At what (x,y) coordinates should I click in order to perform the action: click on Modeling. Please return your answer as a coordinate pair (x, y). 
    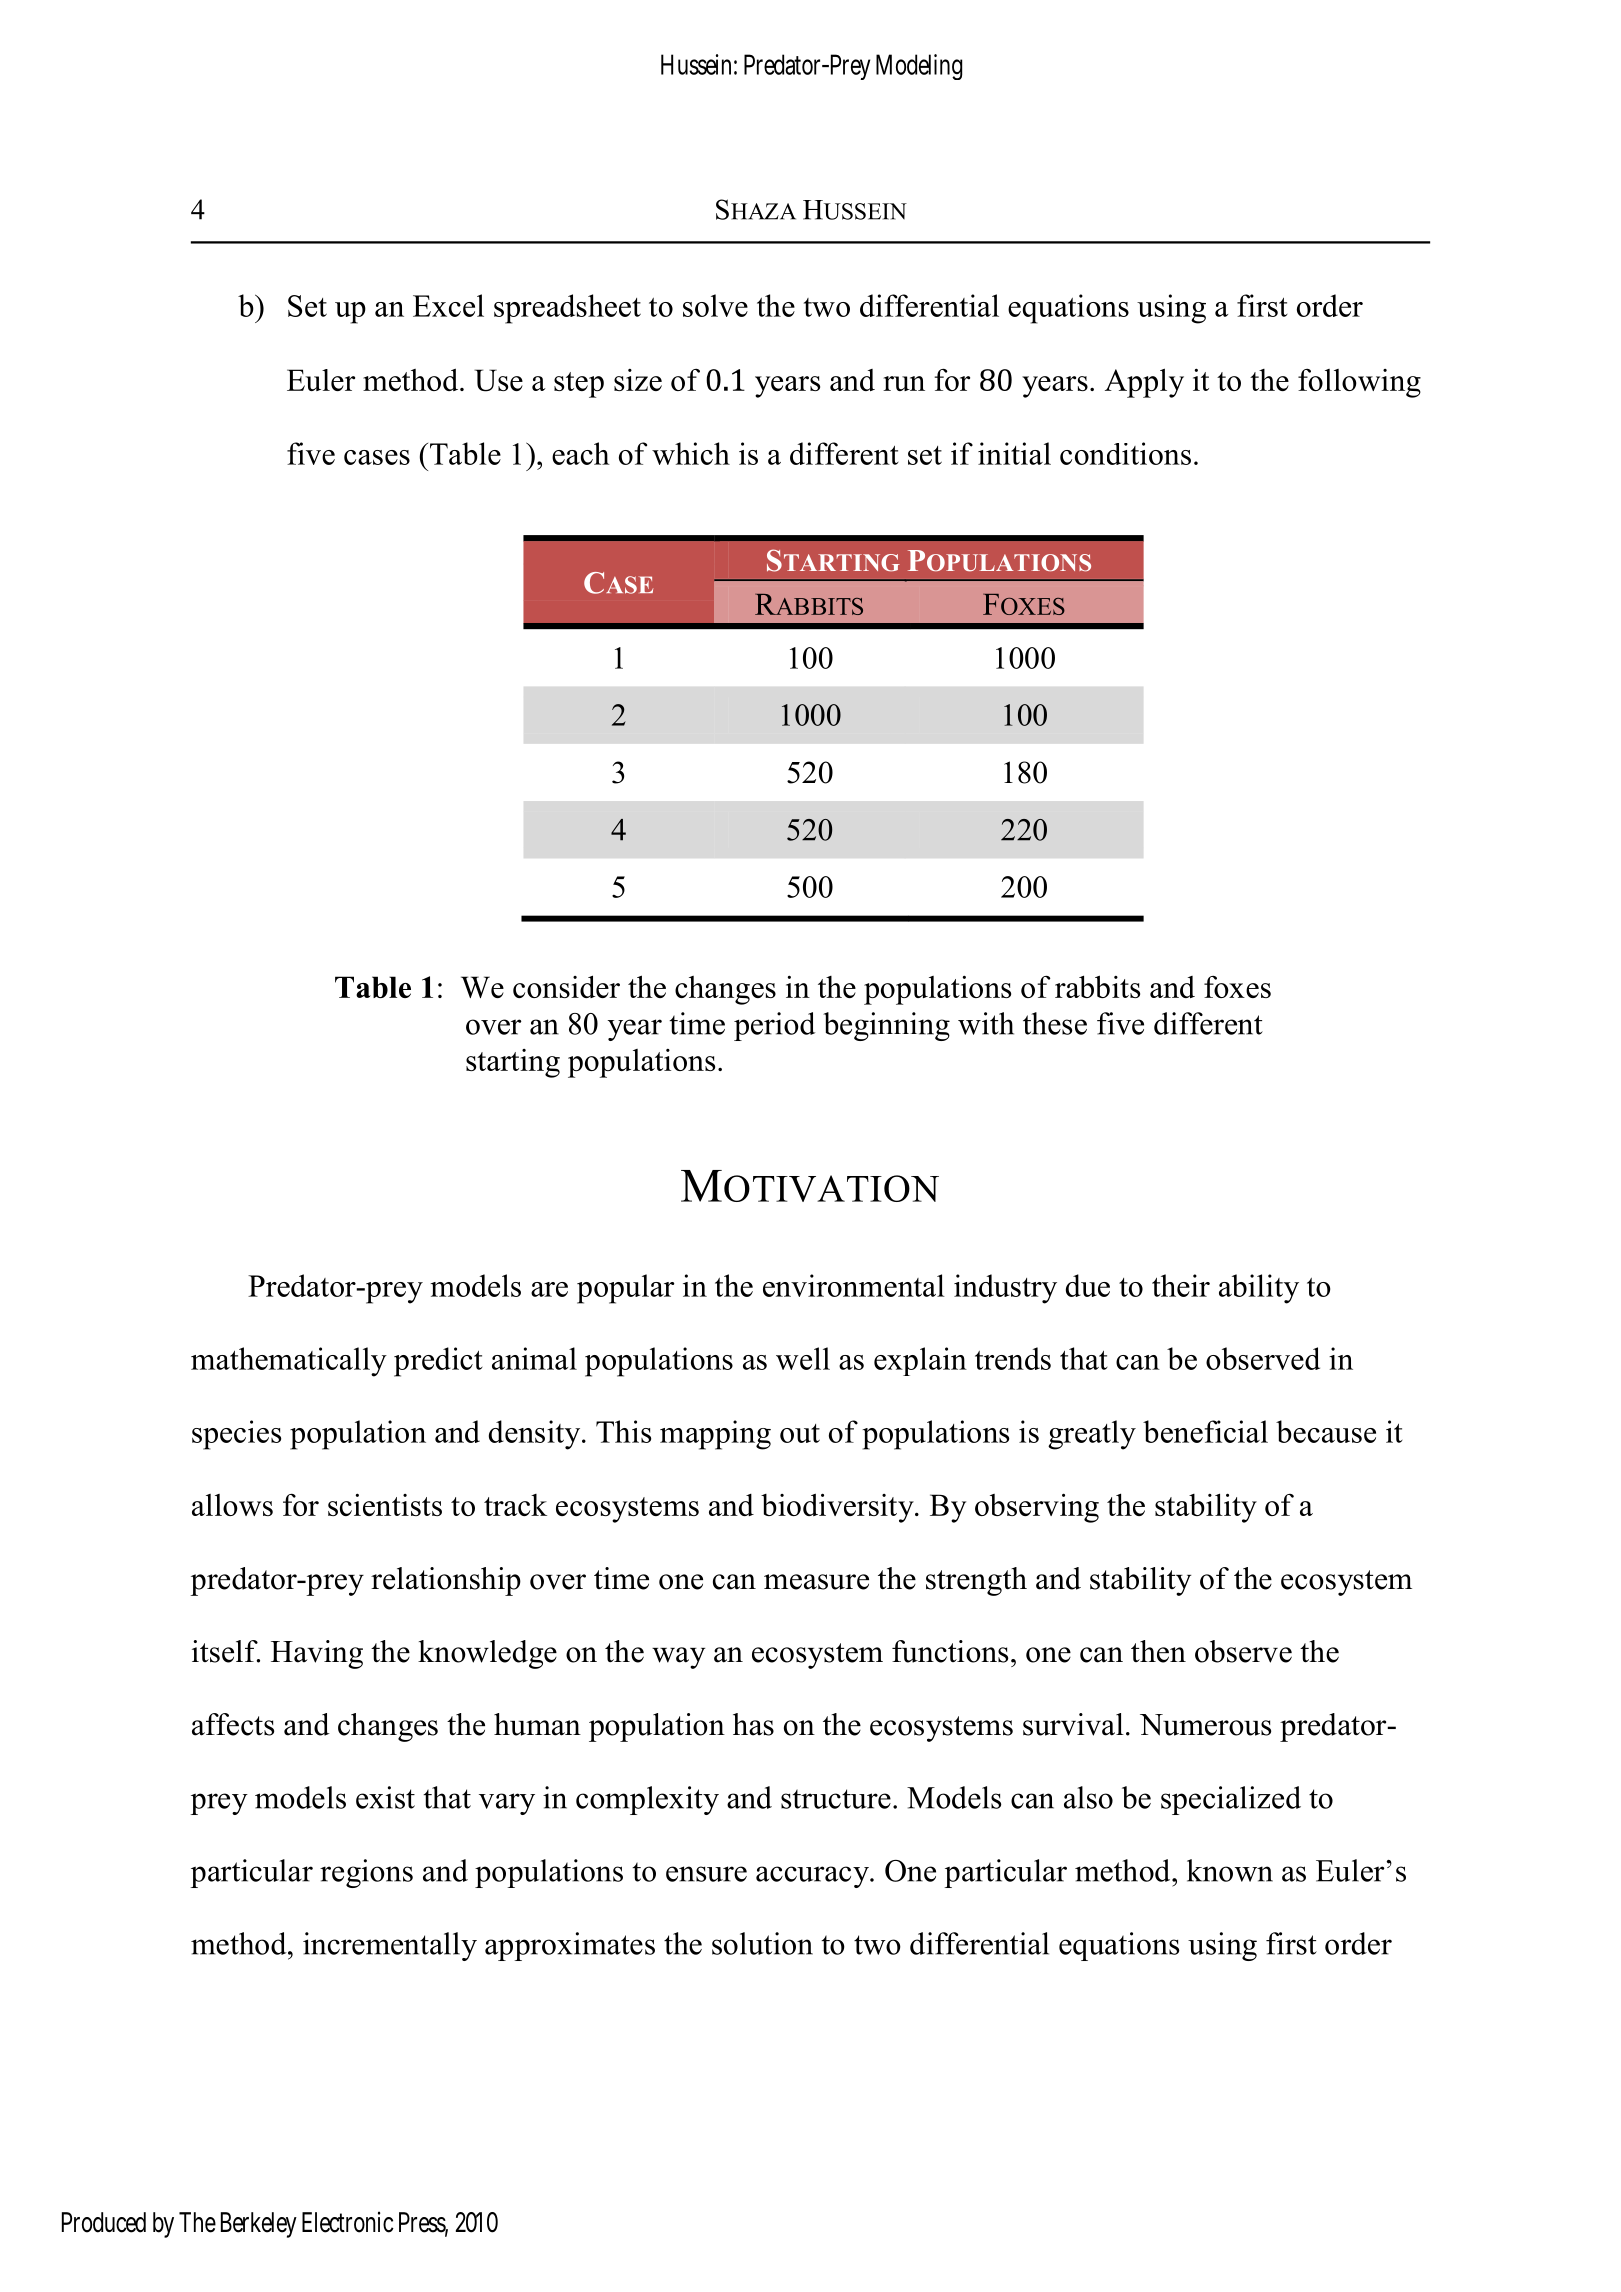
    Looking at the image, I should click on (919, 67).
